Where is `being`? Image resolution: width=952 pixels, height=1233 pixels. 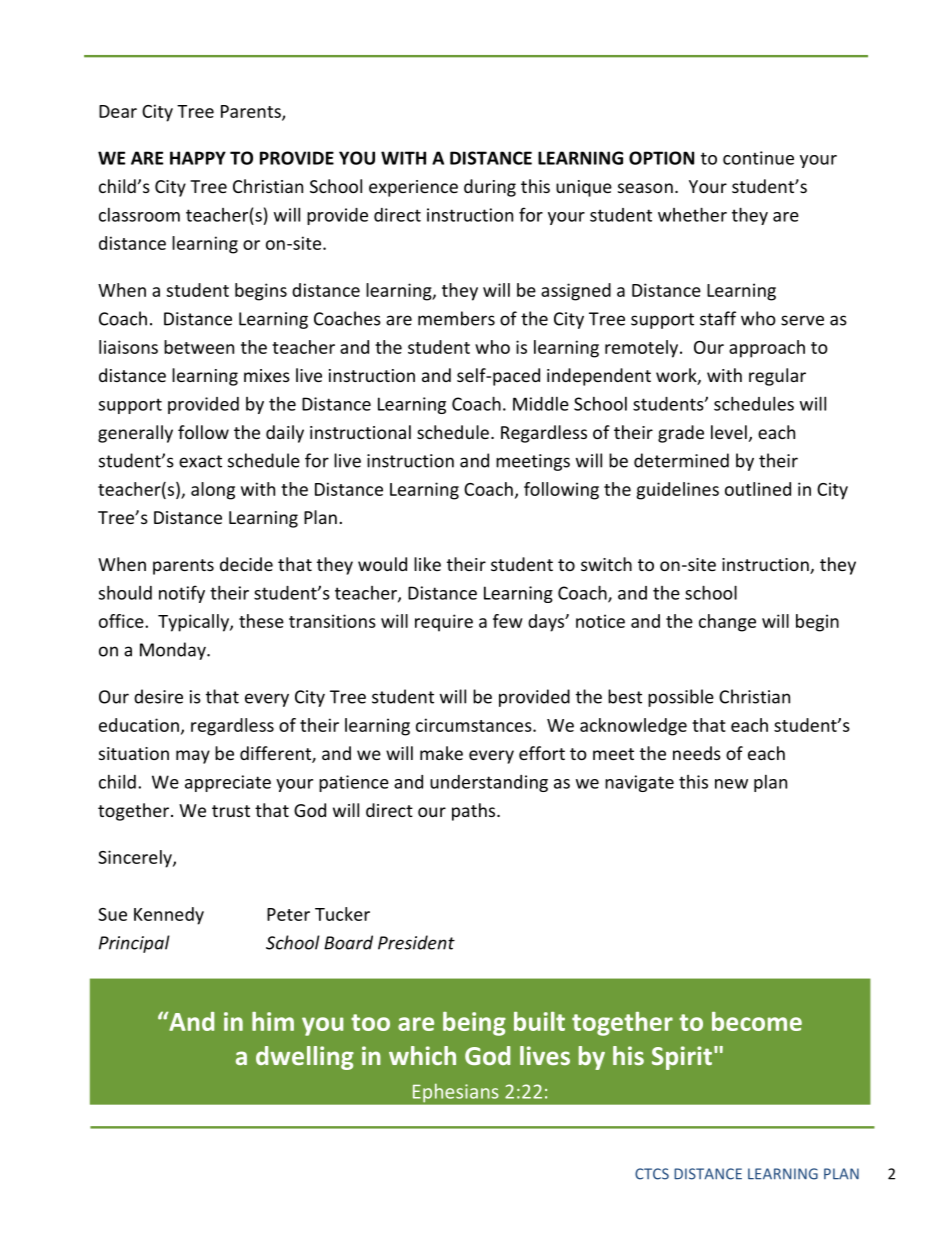 being is located at coordinates (474, 1024).
